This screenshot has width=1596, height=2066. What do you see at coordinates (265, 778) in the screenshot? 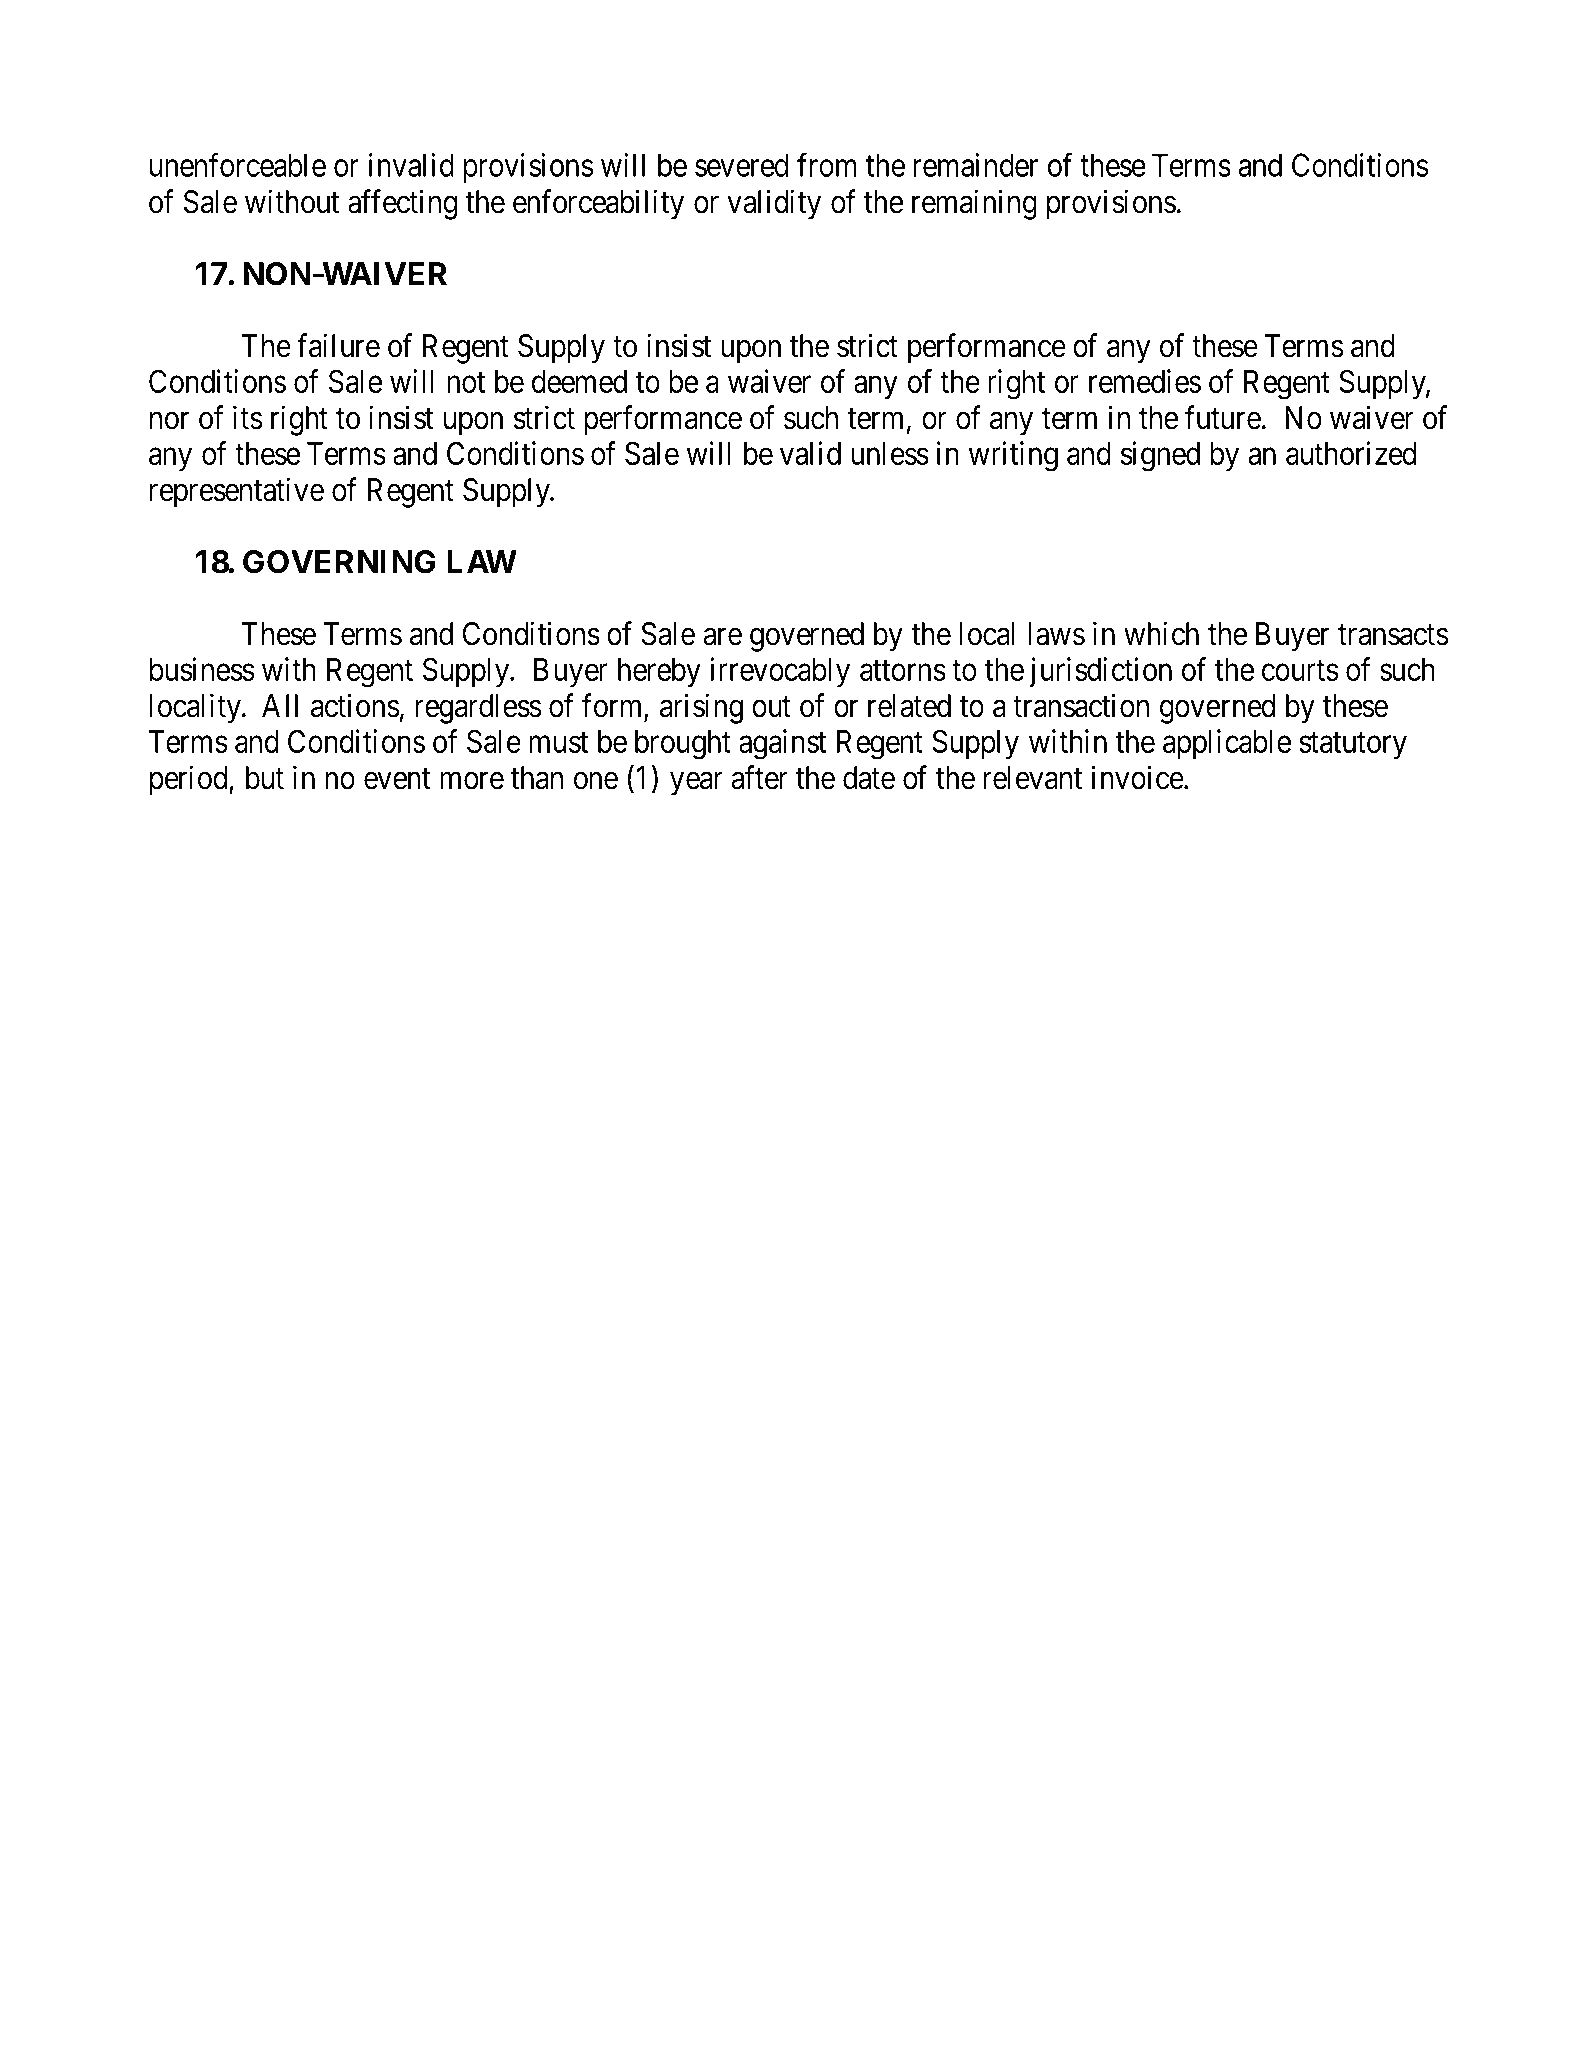
I see `but` at bounding box center [265, 778].
